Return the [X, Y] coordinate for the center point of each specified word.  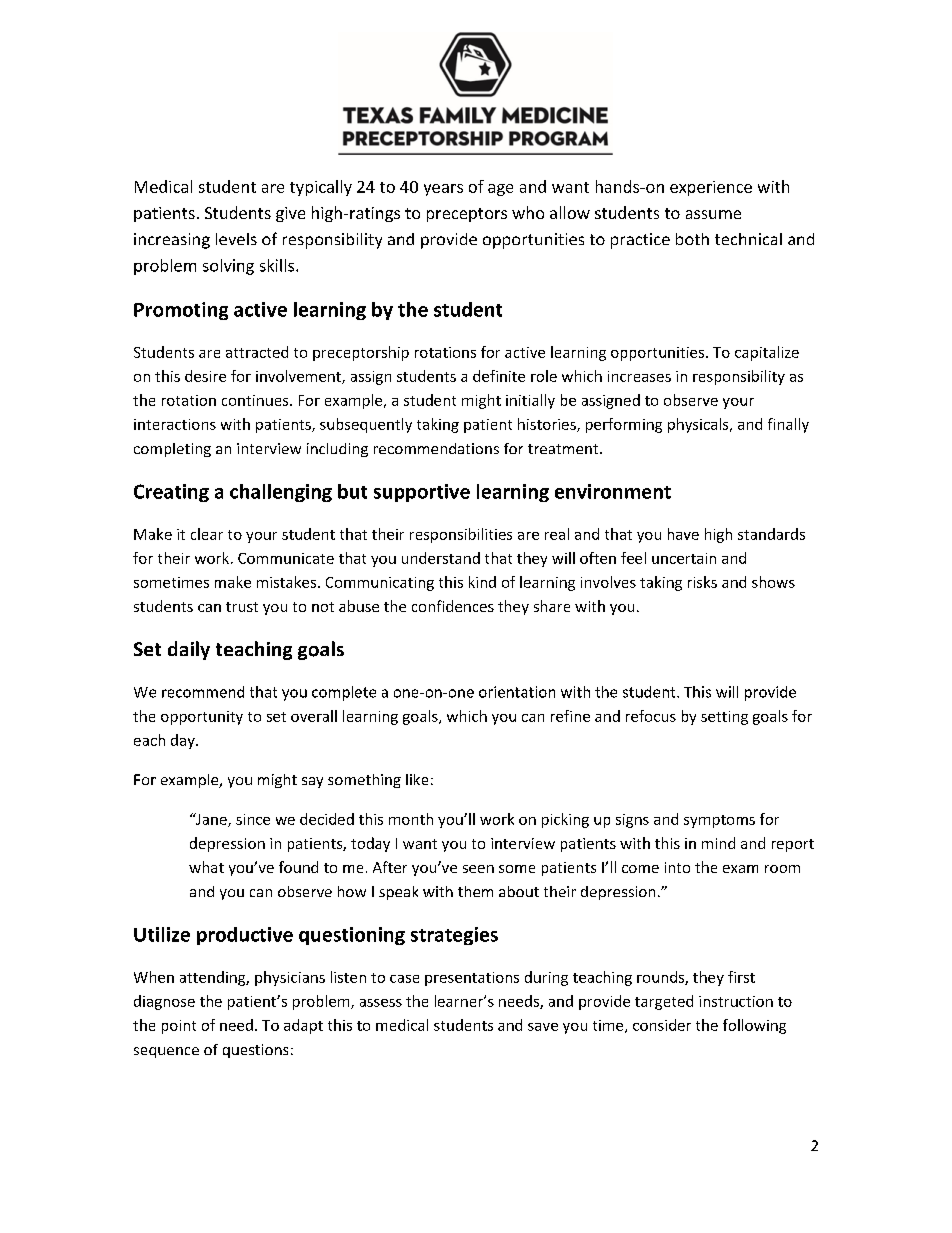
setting [724, 718]
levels [236, 239]
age [500, 190]
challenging [281, 493]
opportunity [202, 718]
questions [255, 1051]
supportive [422, 493]
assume [713, 214]
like [417, 779]
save [543, 1027]
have [683, 534]
